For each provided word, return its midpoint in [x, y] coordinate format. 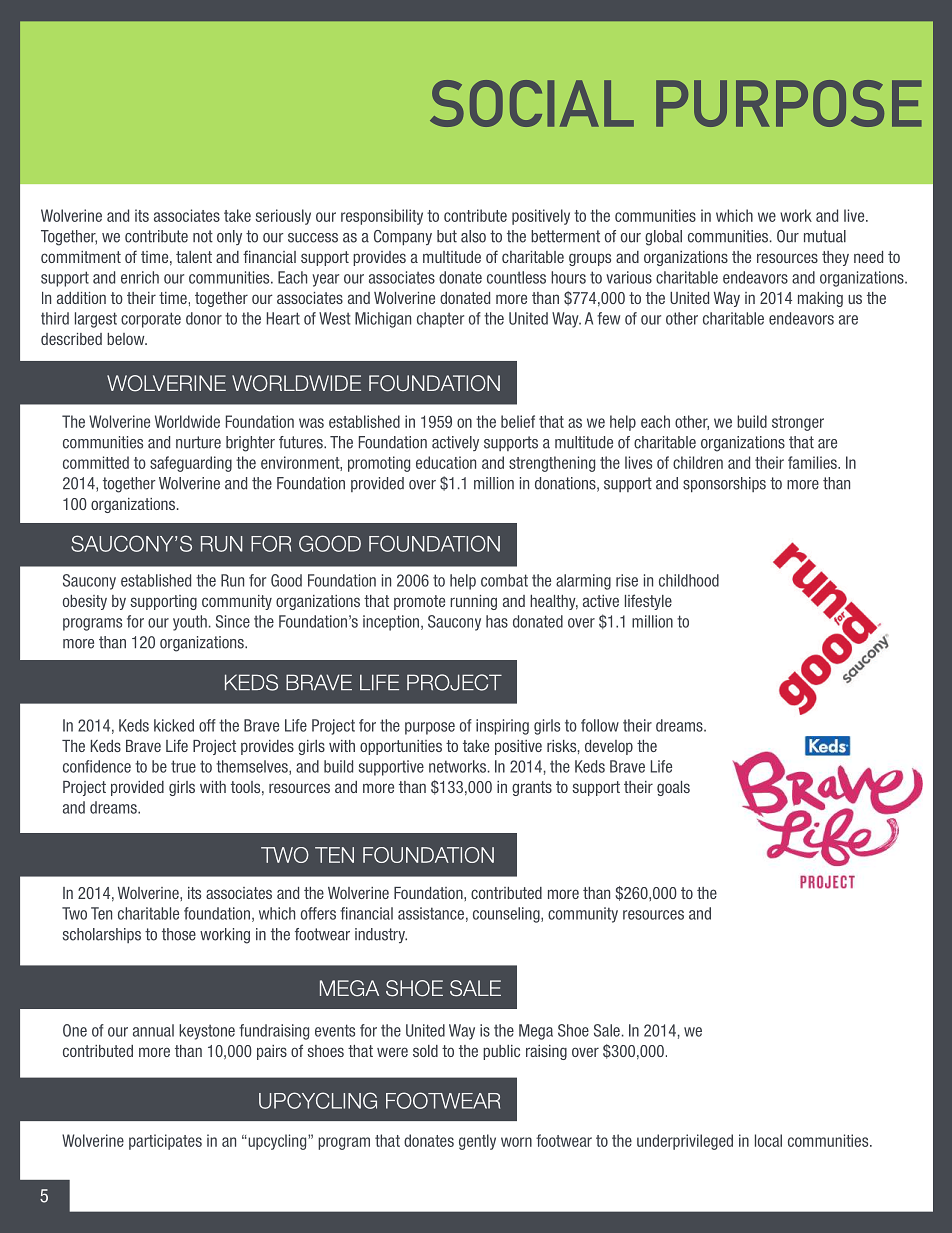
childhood [689, 580]
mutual [825, 236]
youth [190, 623]
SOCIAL [532, 103]
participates [165, 1142]
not [203, 236]
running [473, 602]
